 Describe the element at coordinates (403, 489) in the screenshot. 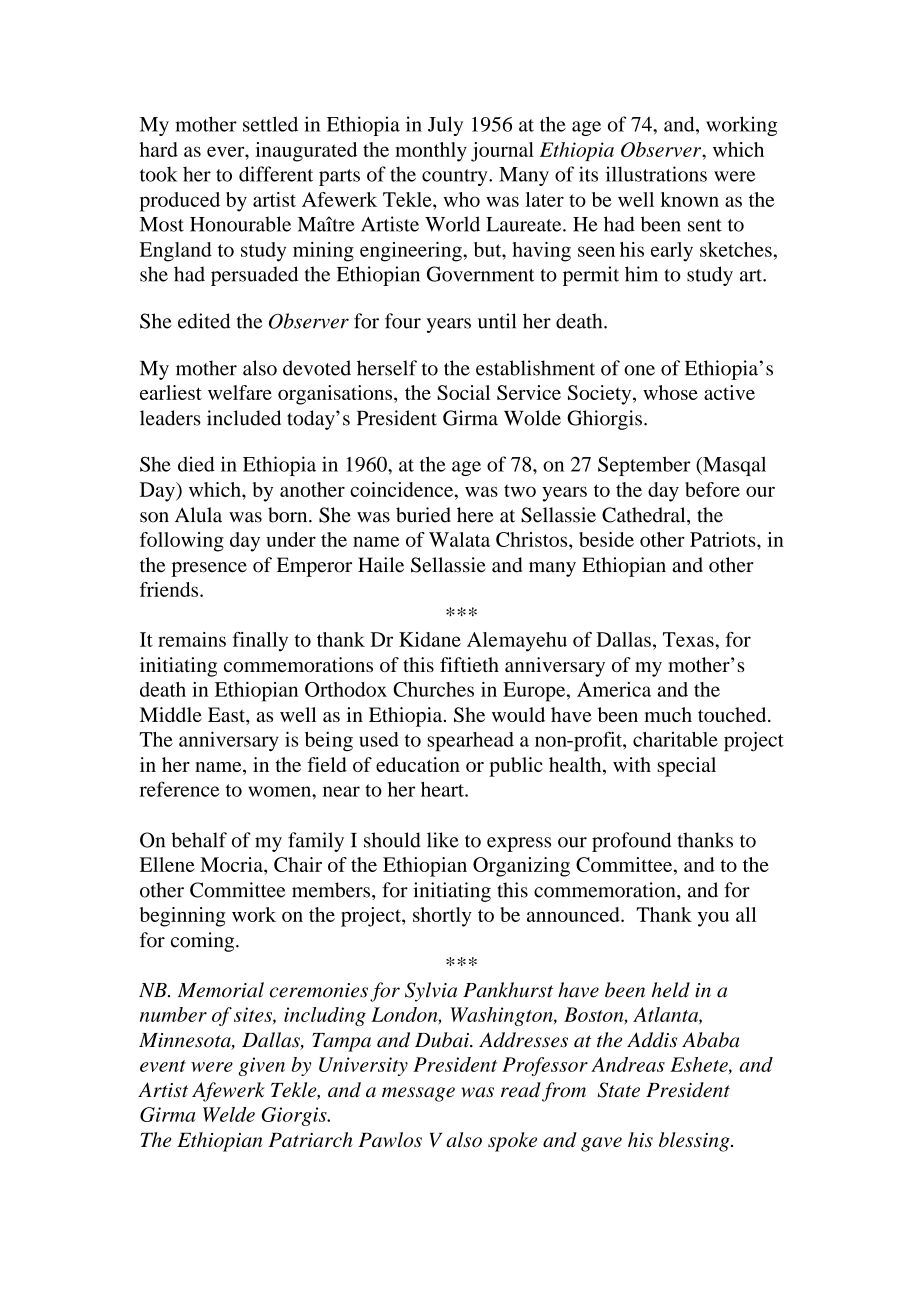

I see `coincidence` at that location.
